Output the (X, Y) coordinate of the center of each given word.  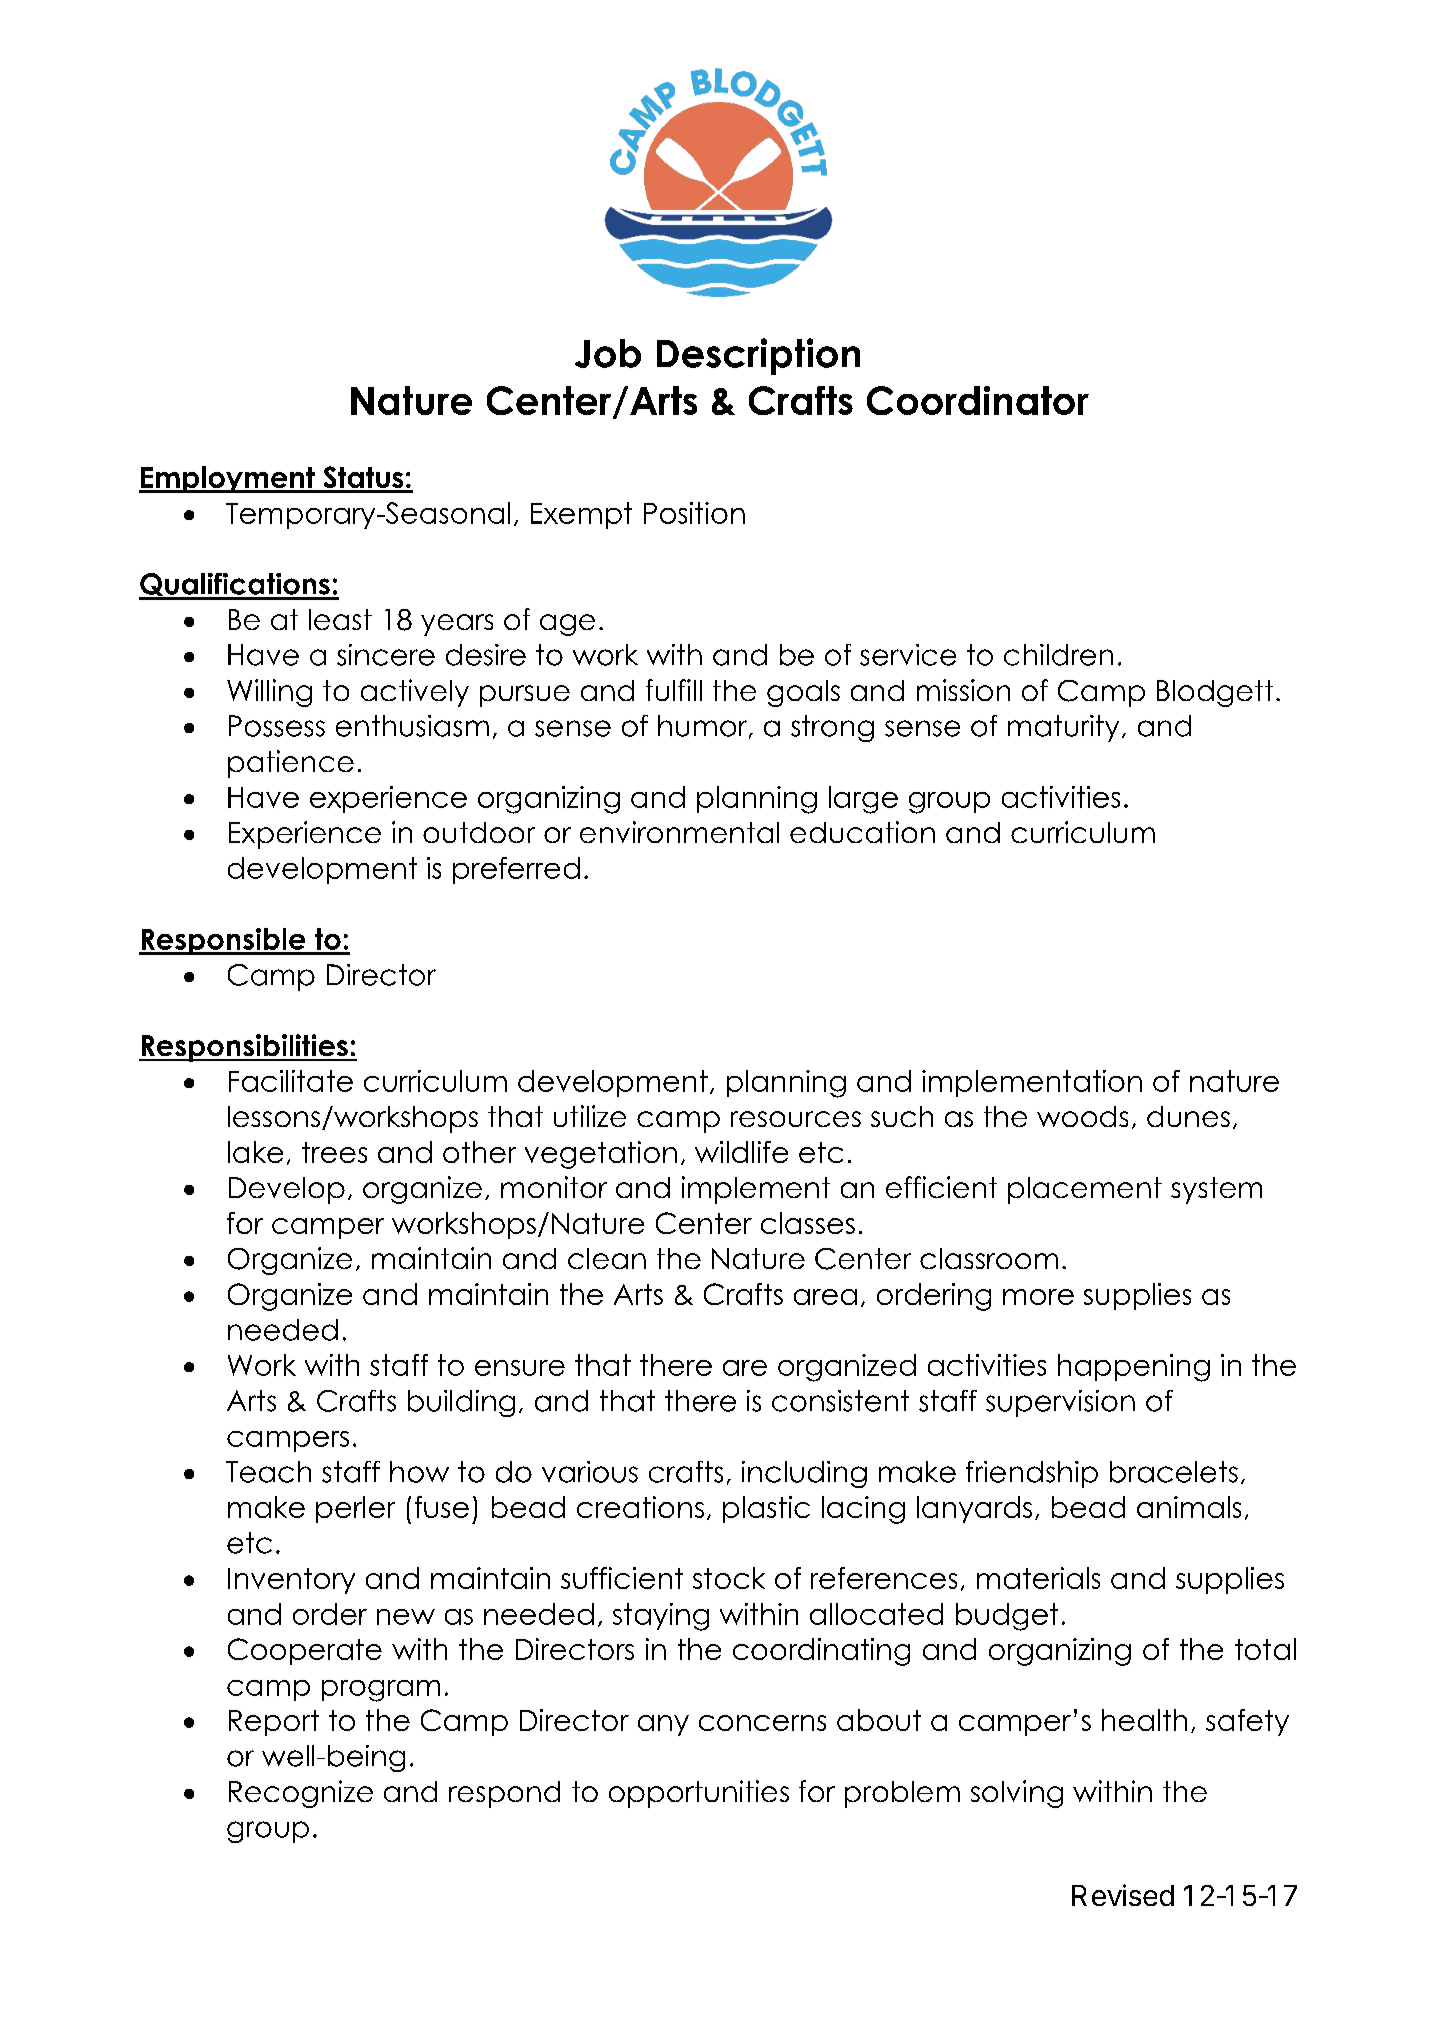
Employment (228, 479)
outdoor (479, 832)
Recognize (301, 1794)
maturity (1063, 728)
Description (758, 356)
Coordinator (978, 400)
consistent (840, 1401)
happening (1134, 1368)
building (461, 1403)
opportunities (699, 1794)
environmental (679, 832)
